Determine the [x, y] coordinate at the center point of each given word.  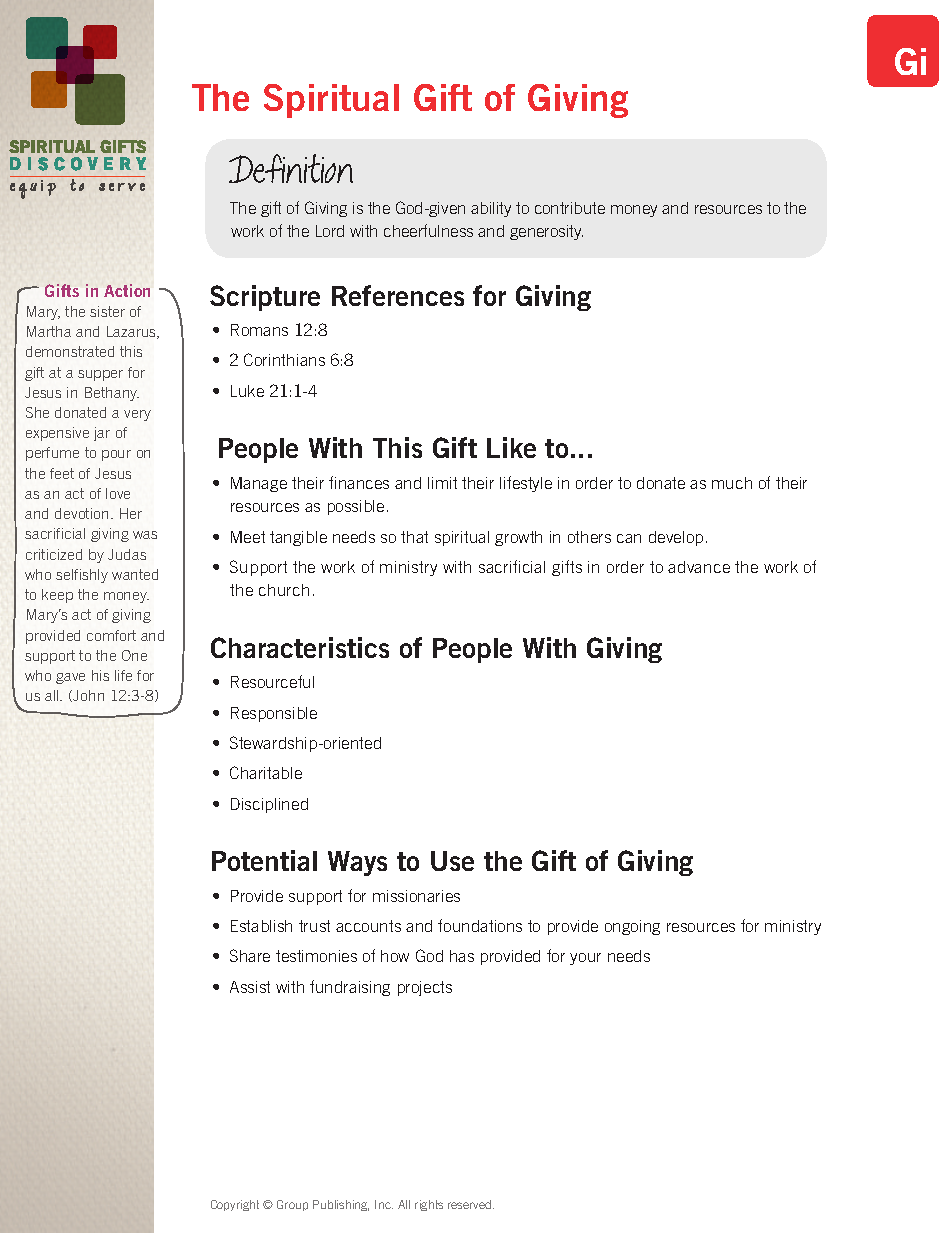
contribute [570, 208]
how [395, 956]
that [414, 537]
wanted [135, 574]
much [732, 483]
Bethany [112, 394]
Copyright [235, 1205]
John [87, 696]
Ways [357, 863]
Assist [250, 987]
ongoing [632, 927]
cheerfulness [428, 230]
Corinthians [284, 359]
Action [127, 290]
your [585, 959]
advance [699, 567]
